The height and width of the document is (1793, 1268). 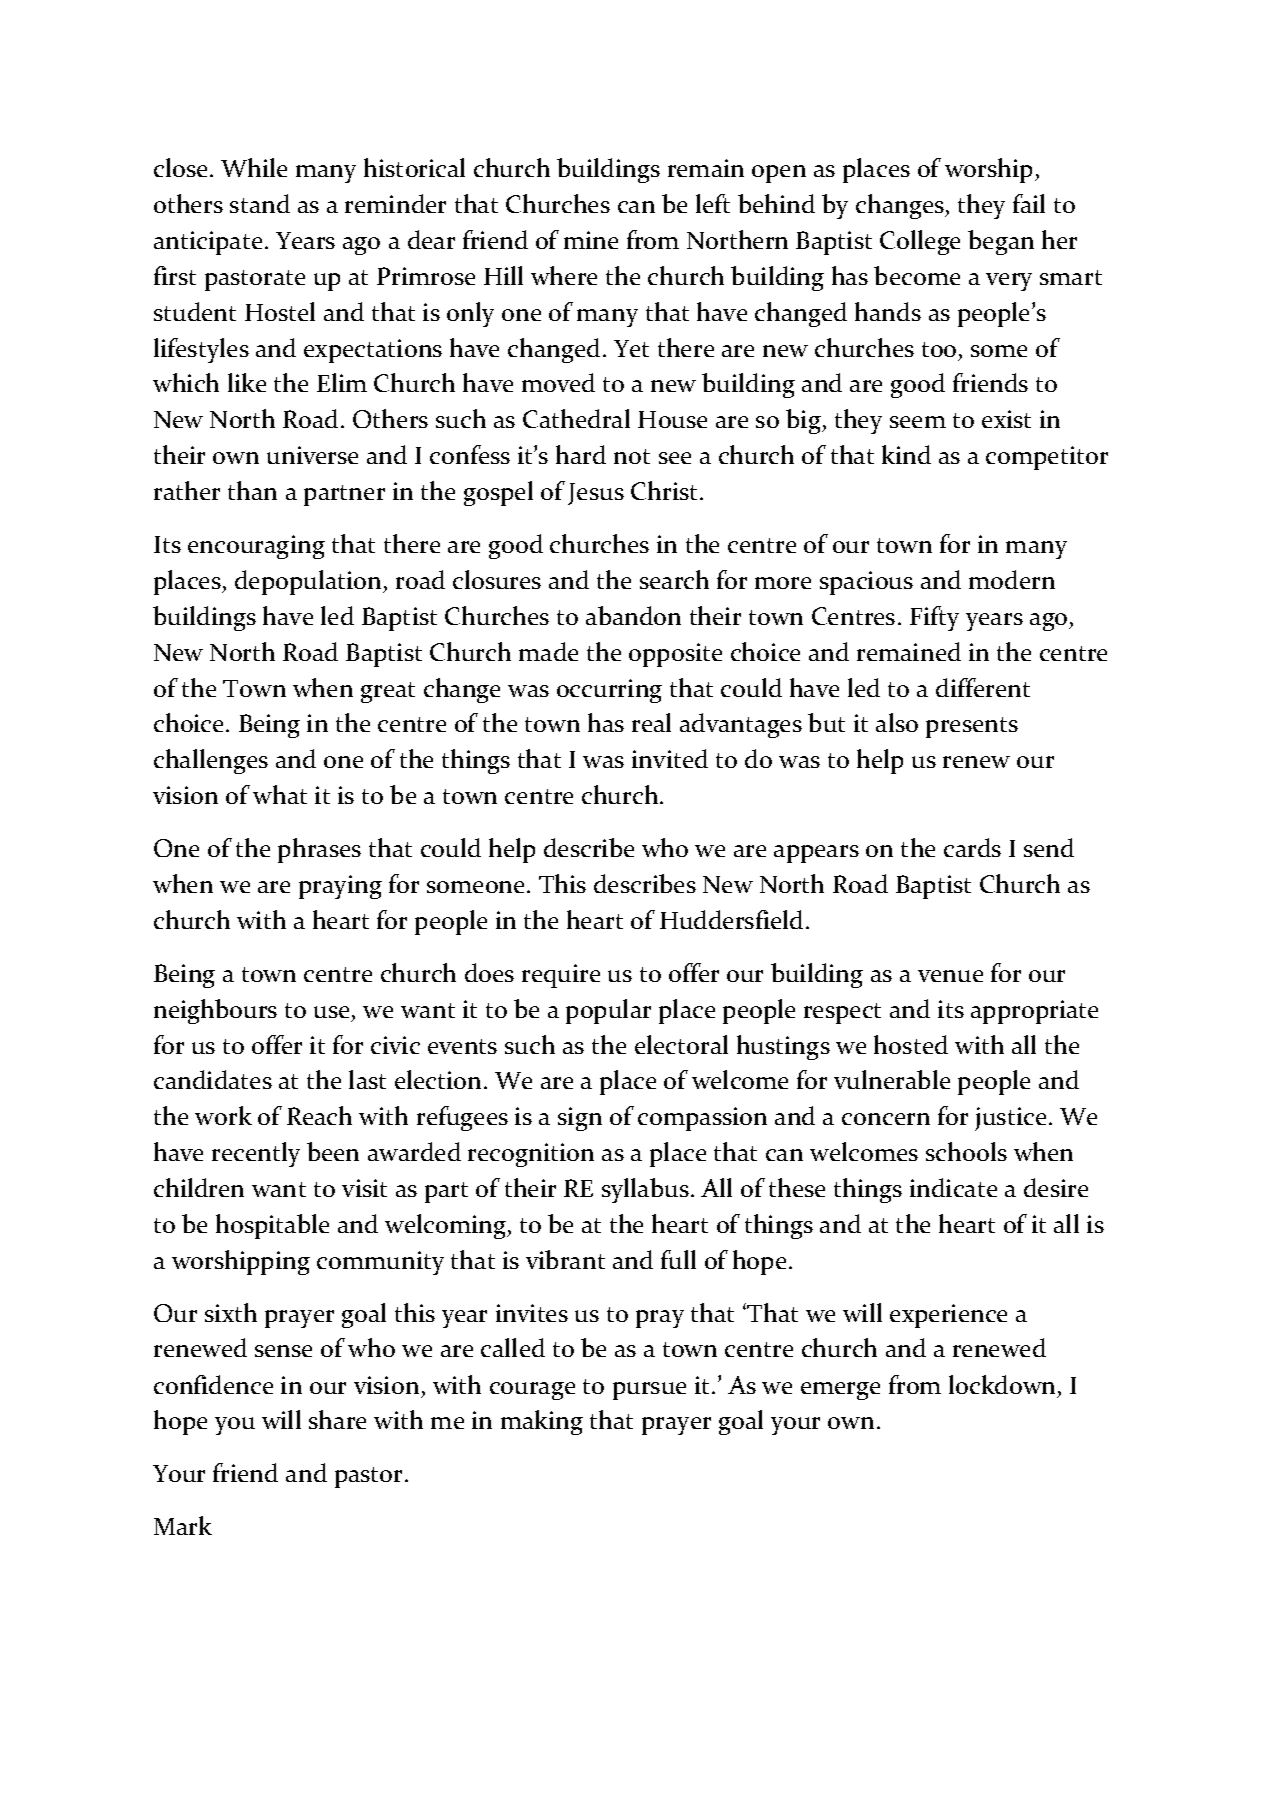 I want to click on hosted, so click(x=911, y=1044).
